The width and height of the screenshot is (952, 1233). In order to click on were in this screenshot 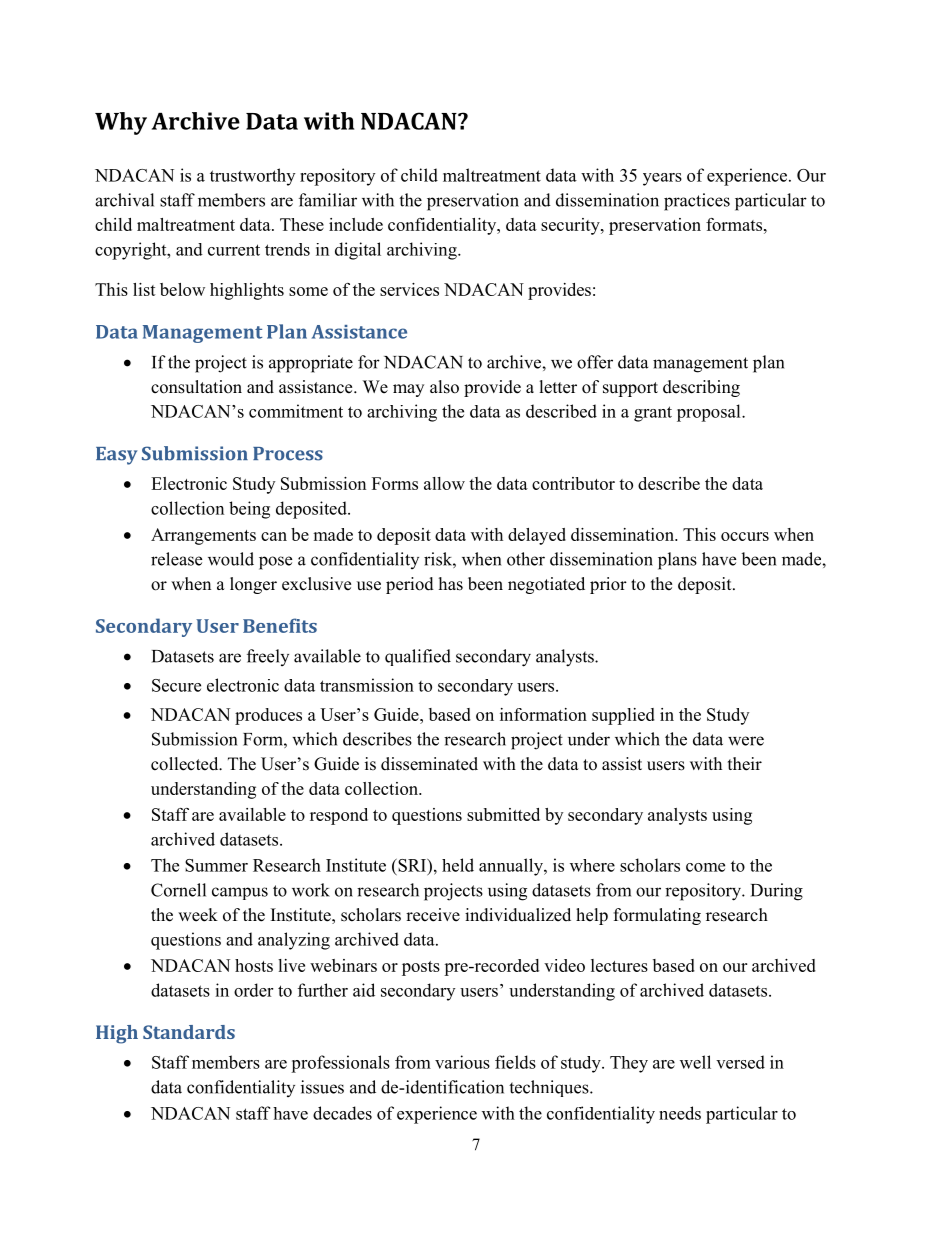, I will do `click(746, 741)`.
